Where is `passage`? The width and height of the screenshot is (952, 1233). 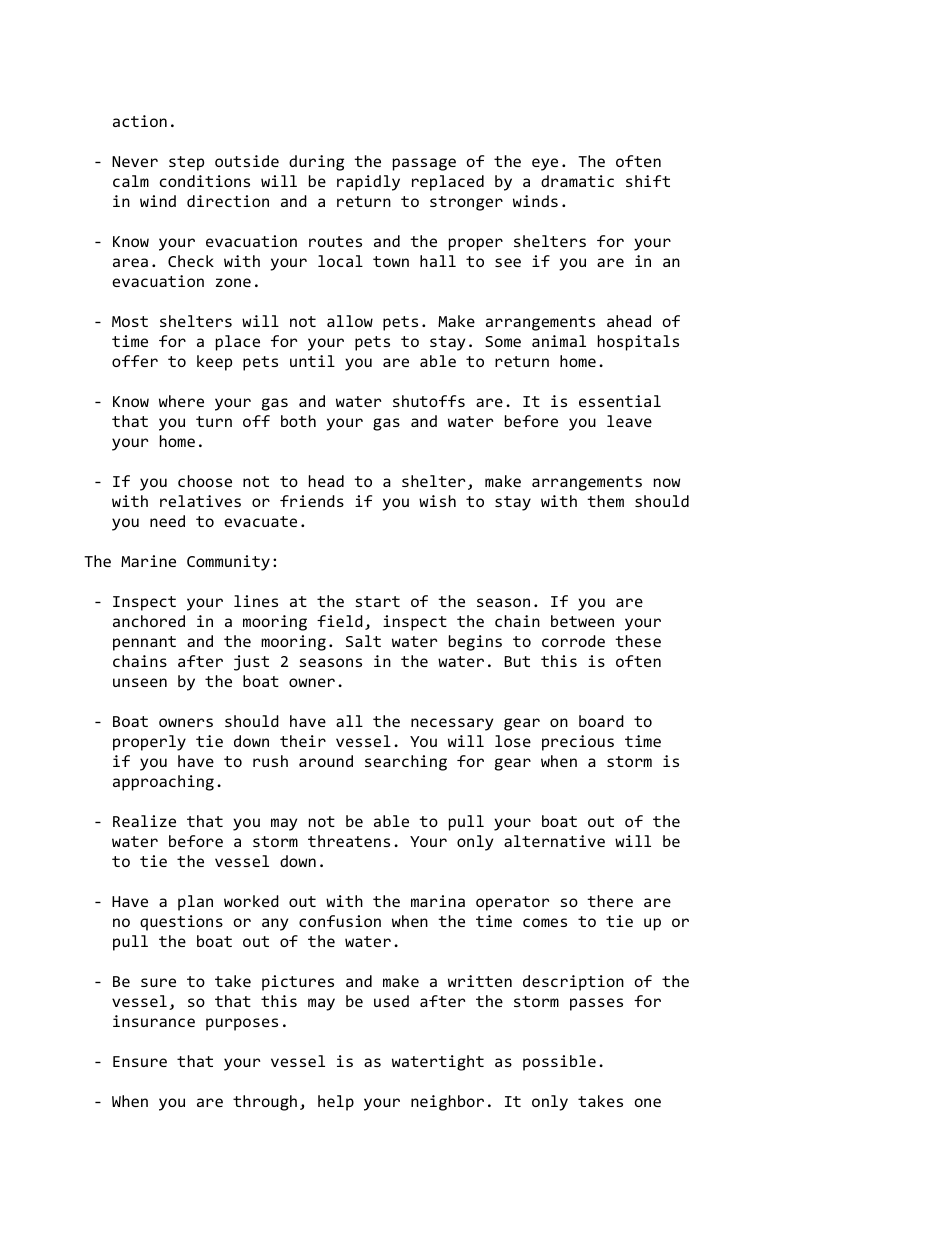
passage is located at coordinates (424, 164).
